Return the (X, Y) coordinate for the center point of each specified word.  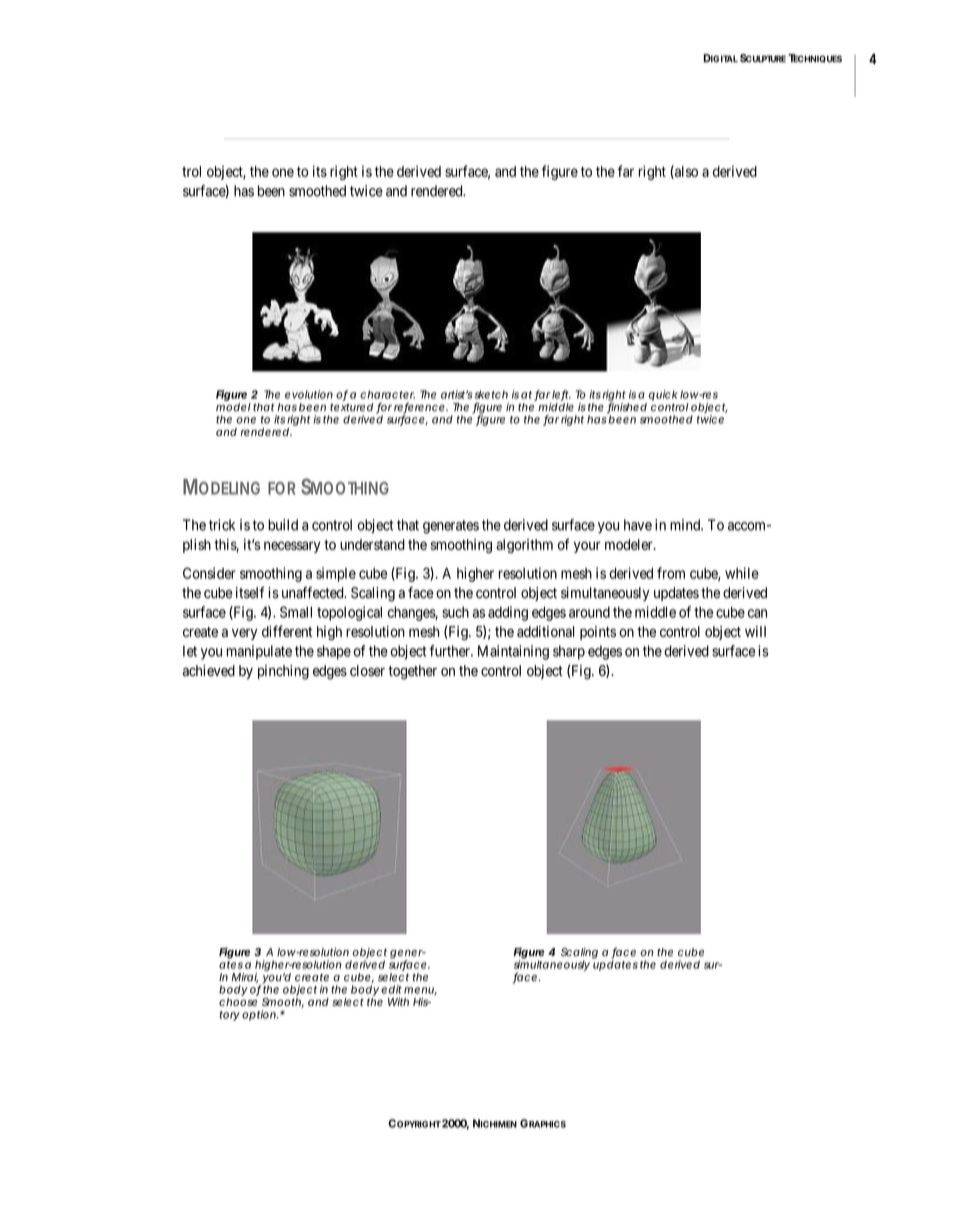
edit (391, 989)
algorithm (524, 546)
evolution (309, 394)
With (398, 1001)
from (671, 573)
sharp (569, 652)
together (412, 672)
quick (663, 395)
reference (419, 408)
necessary (292, 547)
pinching (283, 672)
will (755, 631)
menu (419, 991)
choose (238, 1002)
